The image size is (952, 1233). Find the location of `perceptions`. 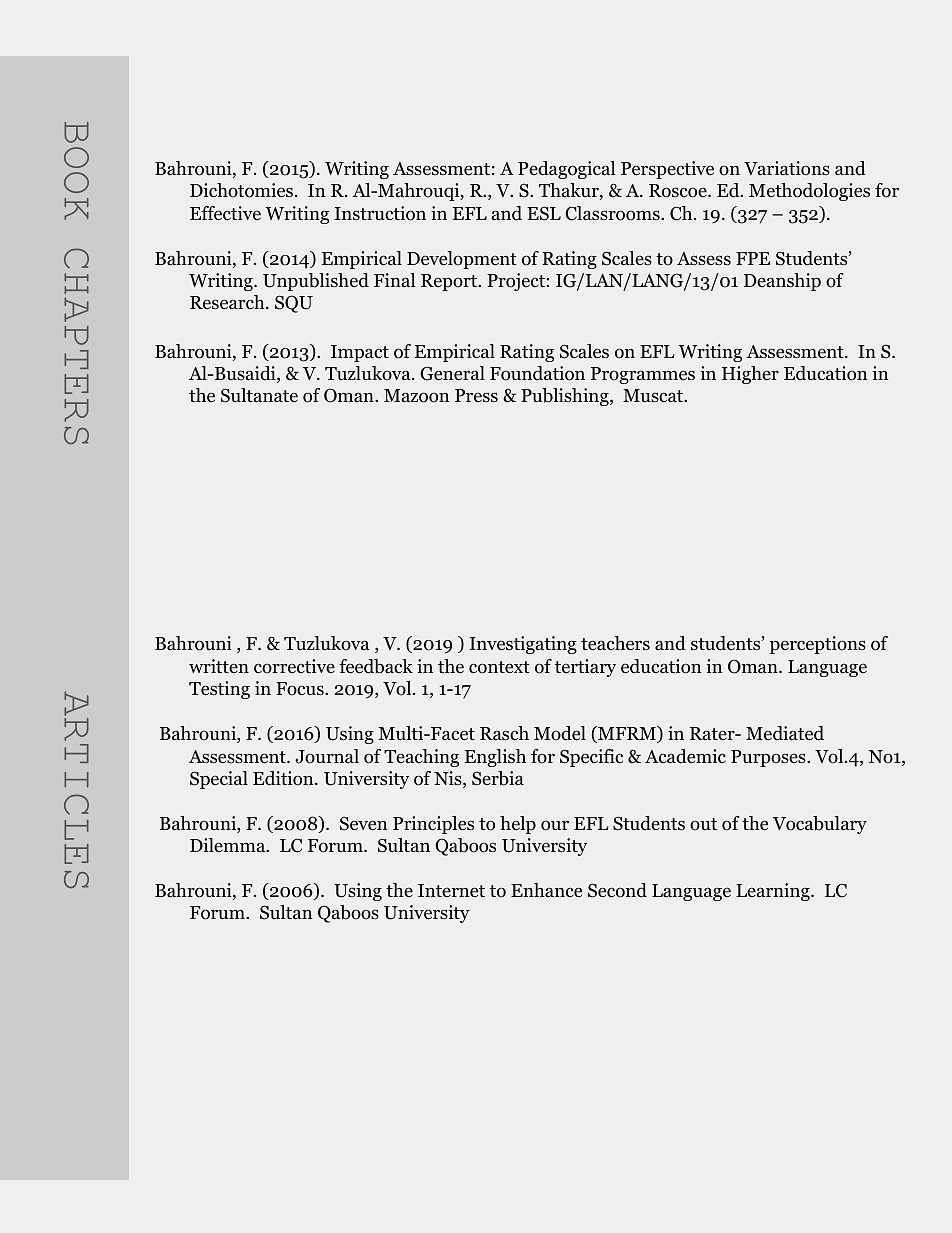

perceptions is located at coordinates (818, 645).
